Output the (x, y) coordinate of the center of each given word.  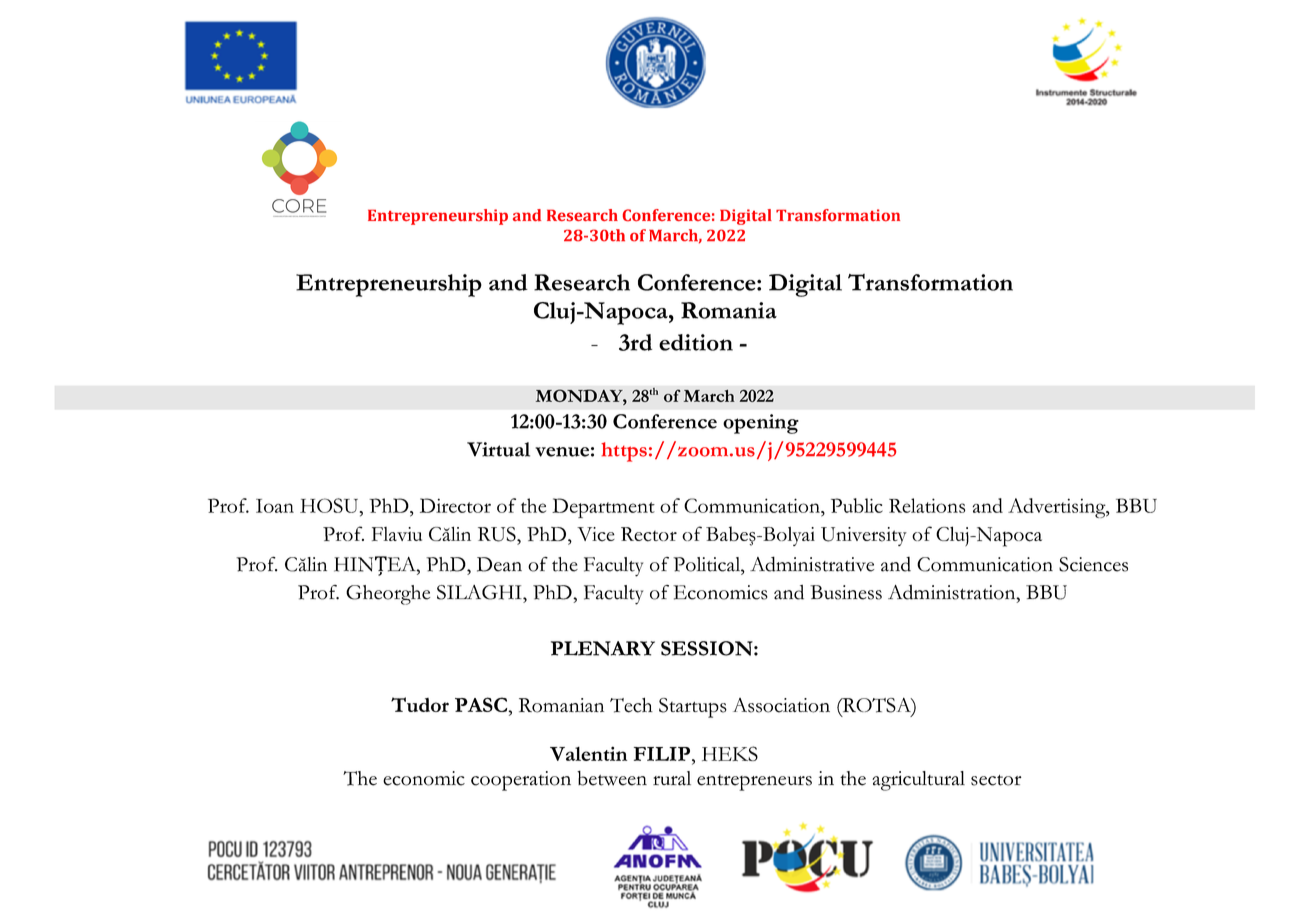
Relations (927, 505)
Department (603, 508)
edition (696, 342)
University (864, 536)
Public (857, 505)
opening (761, 424)
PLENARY (603, 648)
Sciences (1093, 564)
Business (846, 592)
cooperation (521, 781)
